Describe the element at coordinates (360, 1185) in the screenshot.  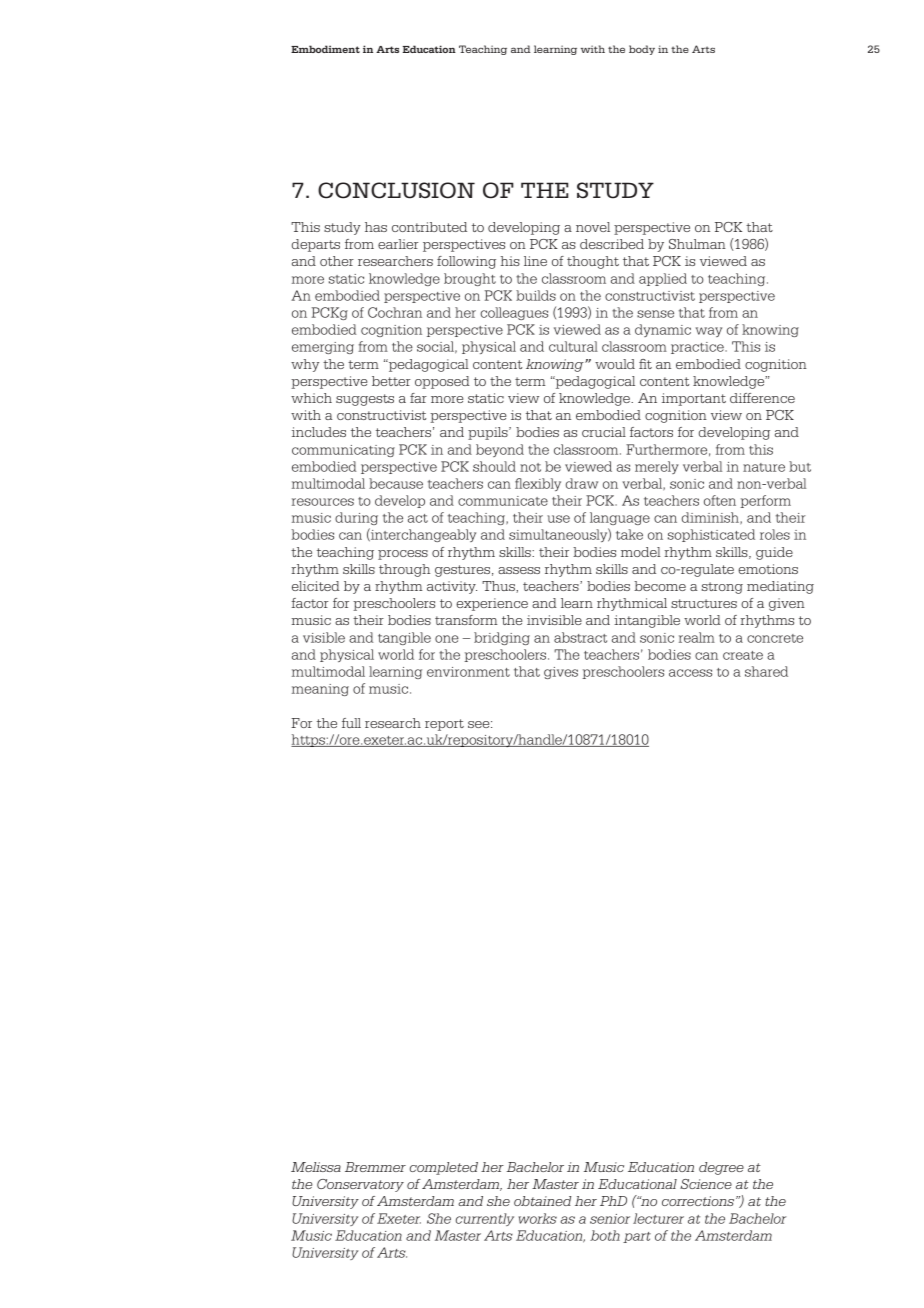
I see `Conservatory` at that location.
